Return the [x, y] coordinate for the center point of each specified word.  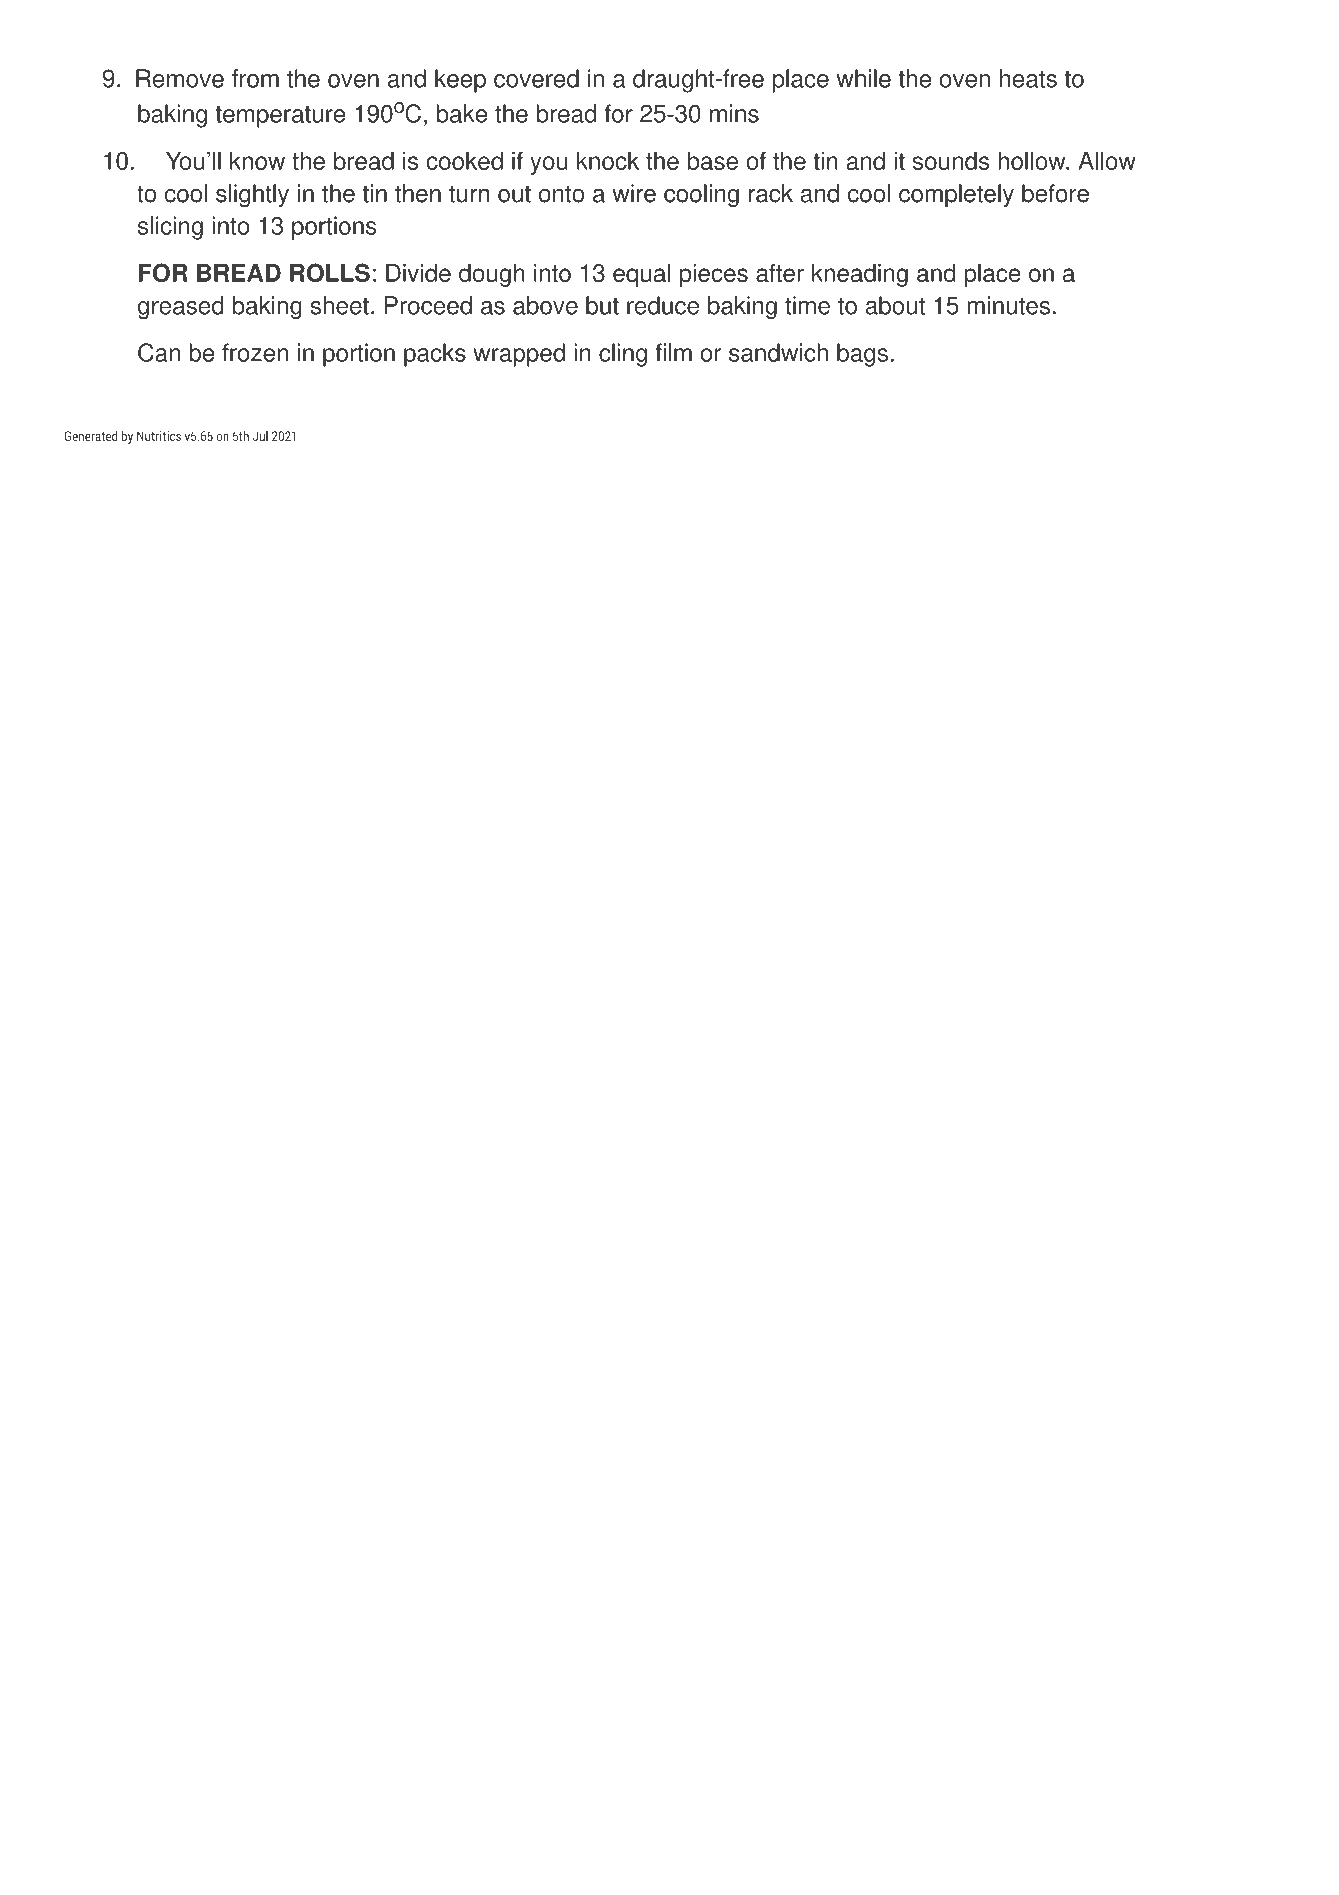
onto [562, 194]
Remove [180, 78]
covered [536, 78]
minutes [1008, 305]
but [602, 305]
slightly [252, 196]
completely [956, 196]
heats [1028, 78]
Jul [260, 435]
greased [181, 308]
